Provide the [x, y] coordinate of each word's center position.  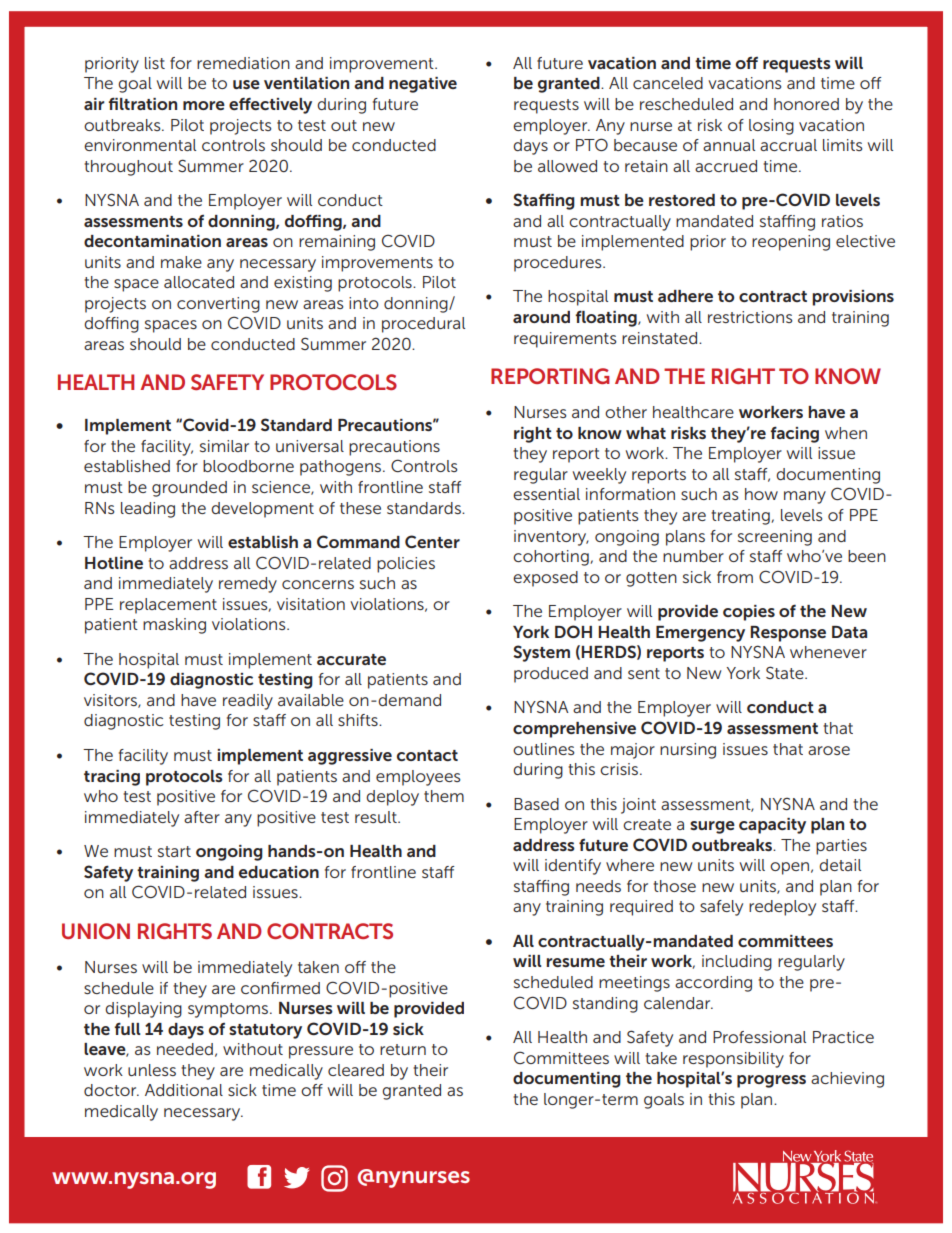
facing [795, 434]
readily [248, 702]
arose [829, 750]
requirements [565, 340]
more [204, 105]
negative [423, 85]
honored [806, 104]
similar [224, 446]
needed [185, 1049]
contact [427, 755]
